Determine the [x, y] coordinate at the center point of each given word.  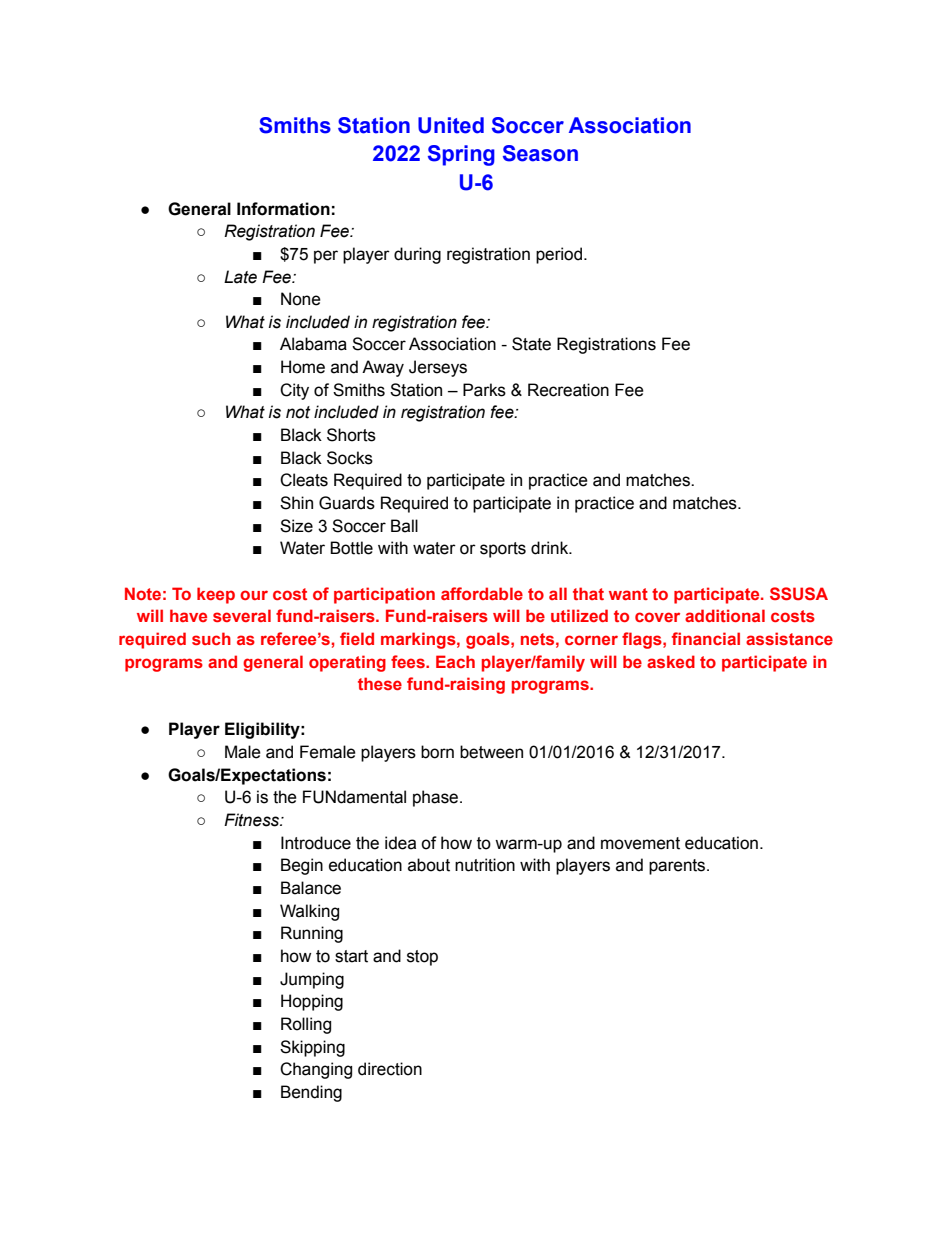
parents [678, 867]
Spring [461, 155]
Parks [484, 390]
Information [283, 209]
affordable [482, 593]
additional [725, 615]
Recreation [568, 390]
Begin [302, 866]
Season [540, 153]
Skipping [312, 1048]
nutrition [485, 865]
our [254, 595]
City [294, 391]
